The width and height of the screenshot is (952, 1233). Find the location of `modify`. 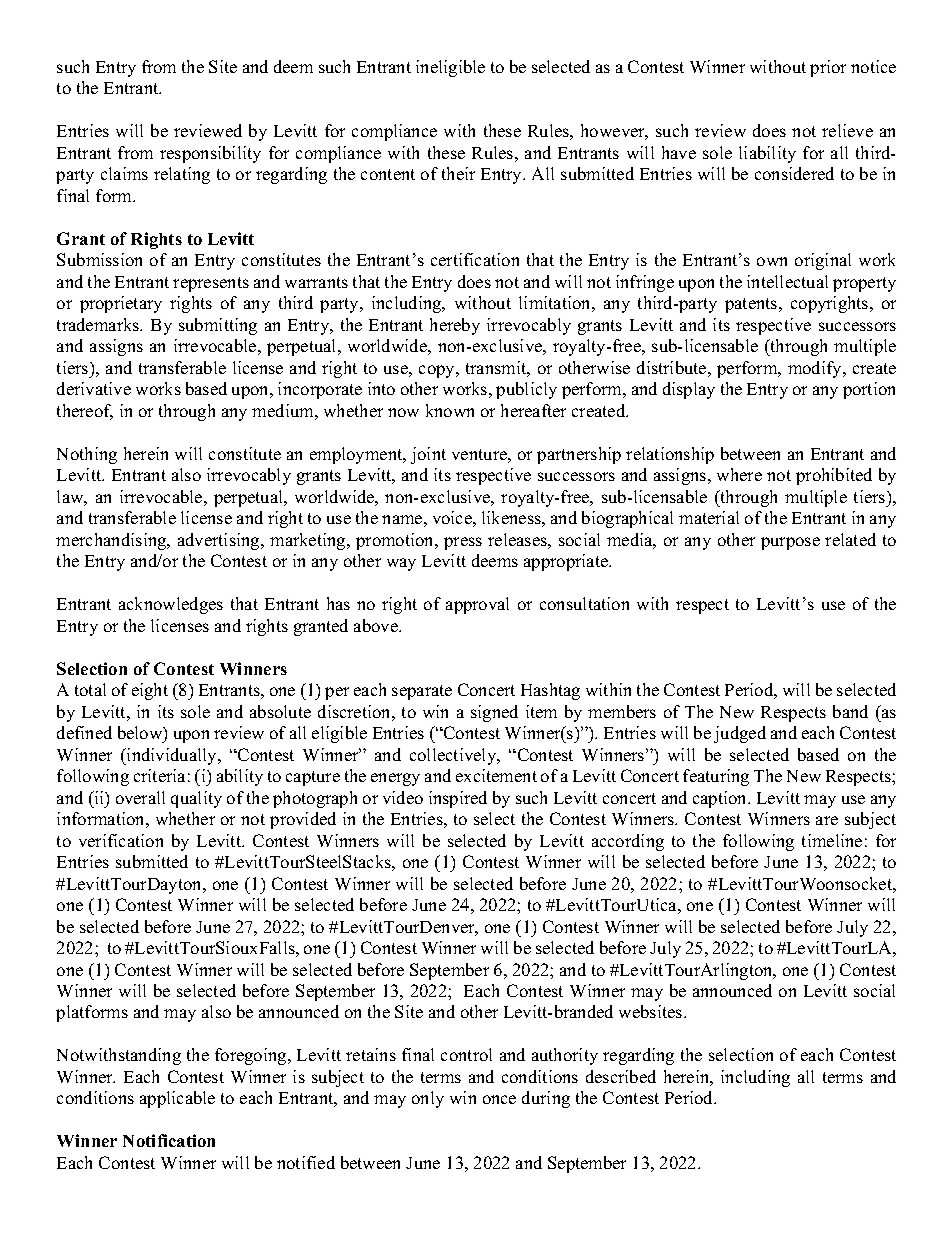

modify is located at coordinates (816, 369).
